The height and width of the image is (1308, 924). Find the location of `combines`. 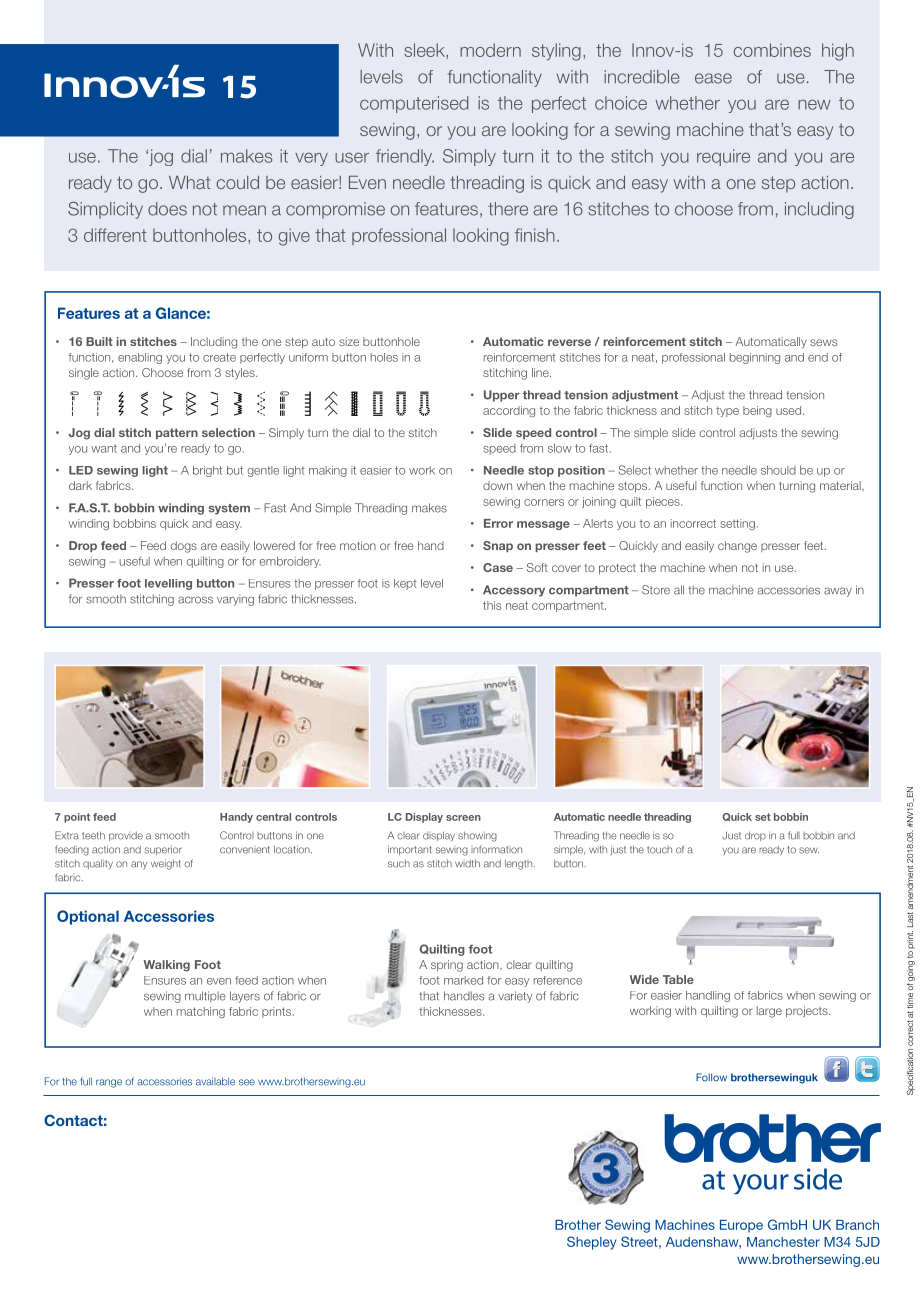

combines is located at coordinates (772, 50).
